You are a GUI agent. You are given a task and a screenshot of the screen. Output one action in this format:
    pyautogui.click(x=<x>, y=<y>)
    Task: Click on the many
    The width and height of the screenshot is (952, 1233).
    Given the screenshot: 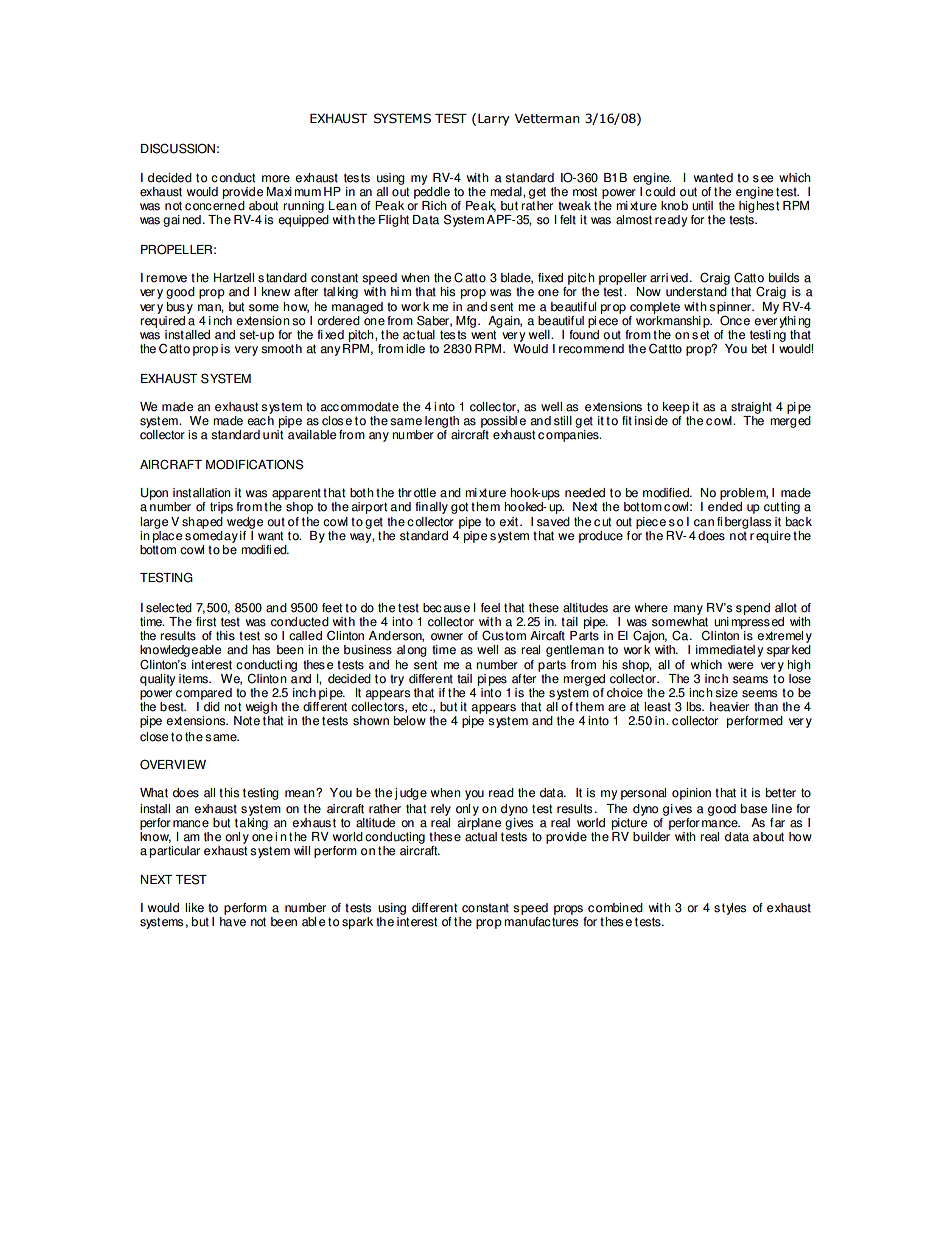 What is the action you would take?
    pyautogui.click(x=688, y=610)
